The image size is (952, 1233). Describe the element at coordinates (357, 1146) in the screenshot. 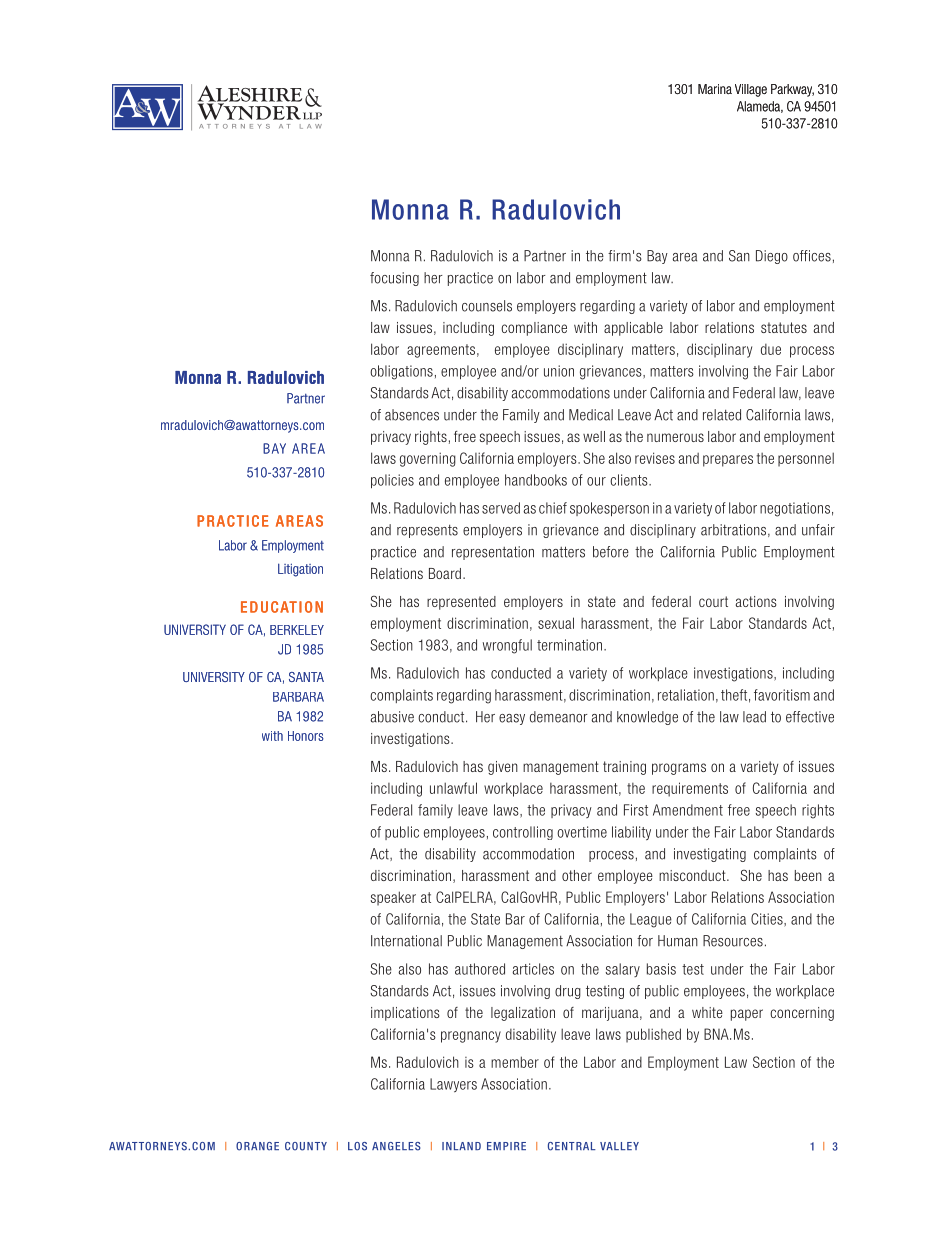

I see `LOS` at that location.
